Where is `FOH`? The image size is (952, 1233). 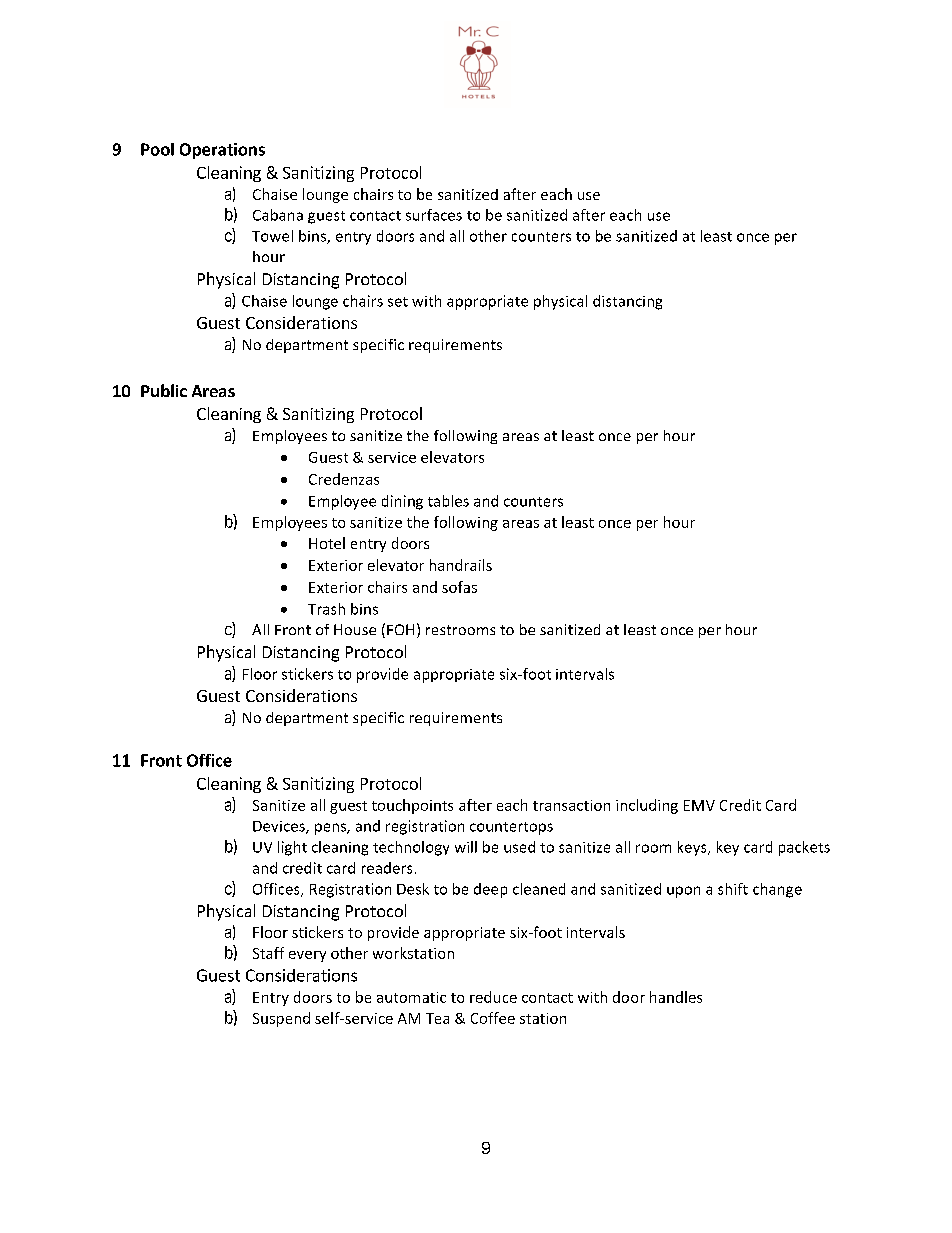 FOH is located at coordinates (400, 629).
